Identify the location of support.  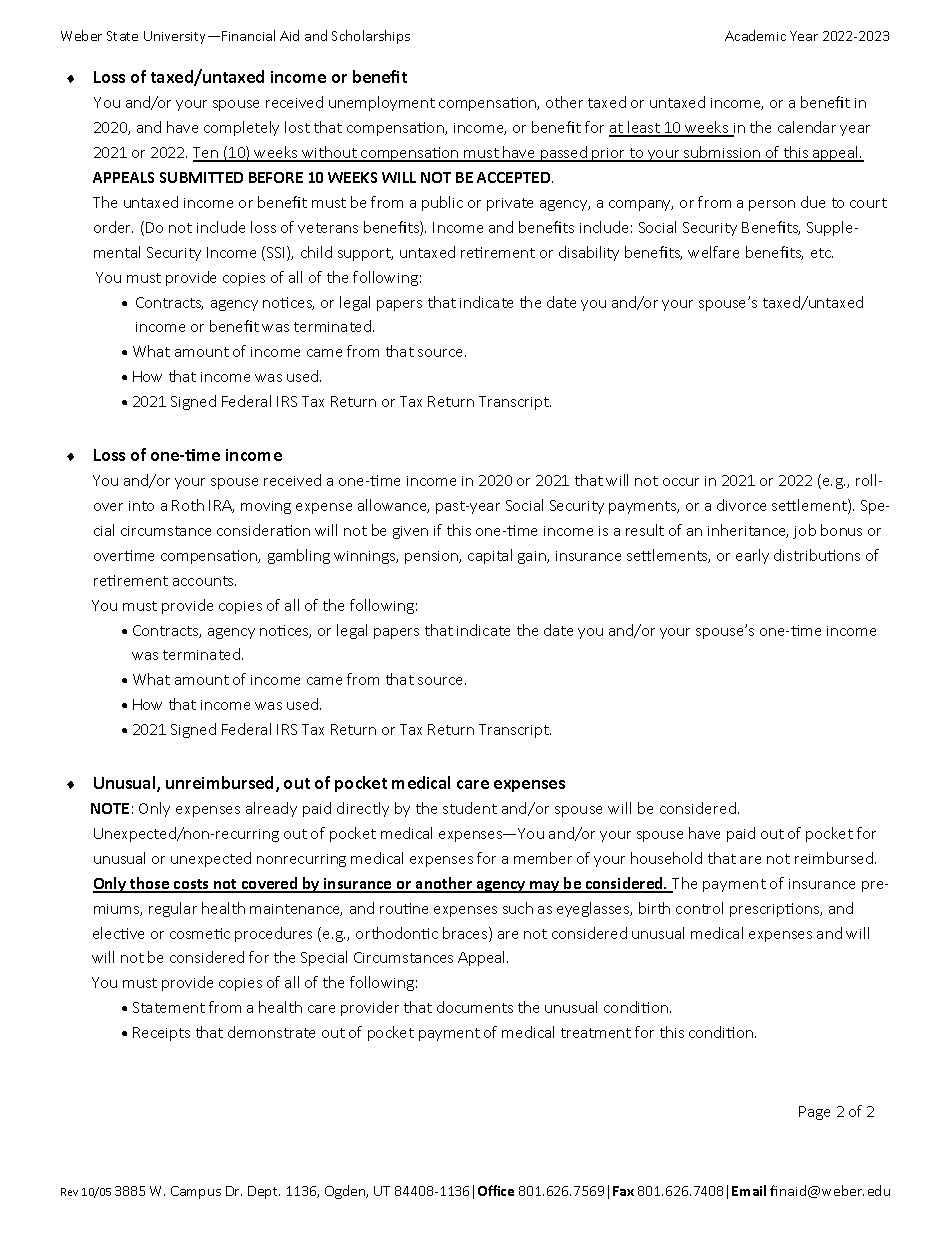
(365, 254).
